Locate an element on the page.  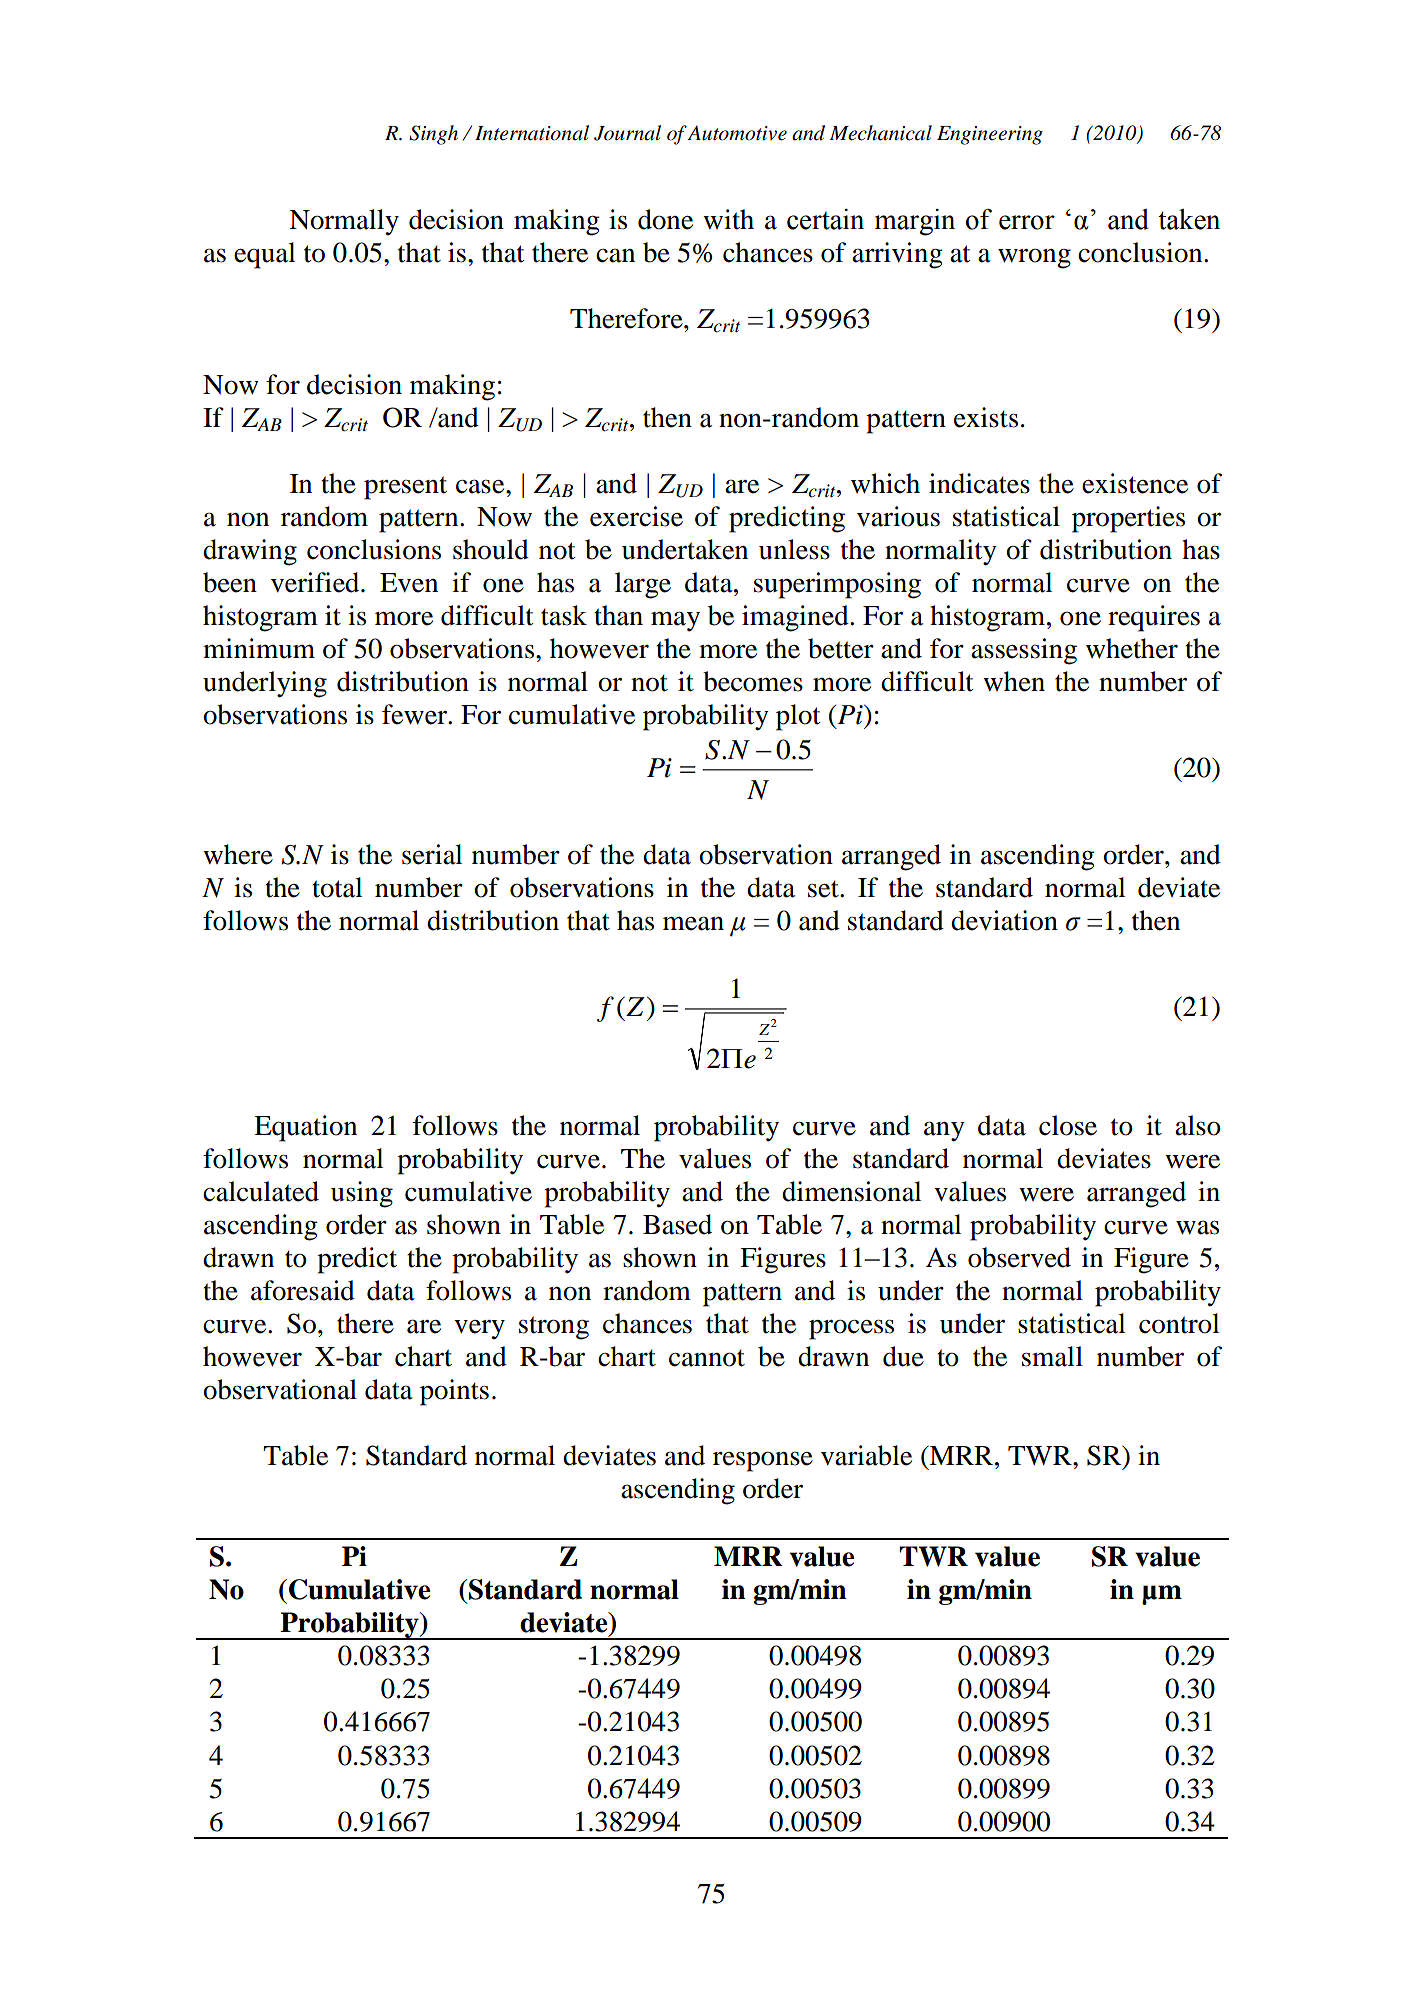
points is located at coordinates (454, 1392).
